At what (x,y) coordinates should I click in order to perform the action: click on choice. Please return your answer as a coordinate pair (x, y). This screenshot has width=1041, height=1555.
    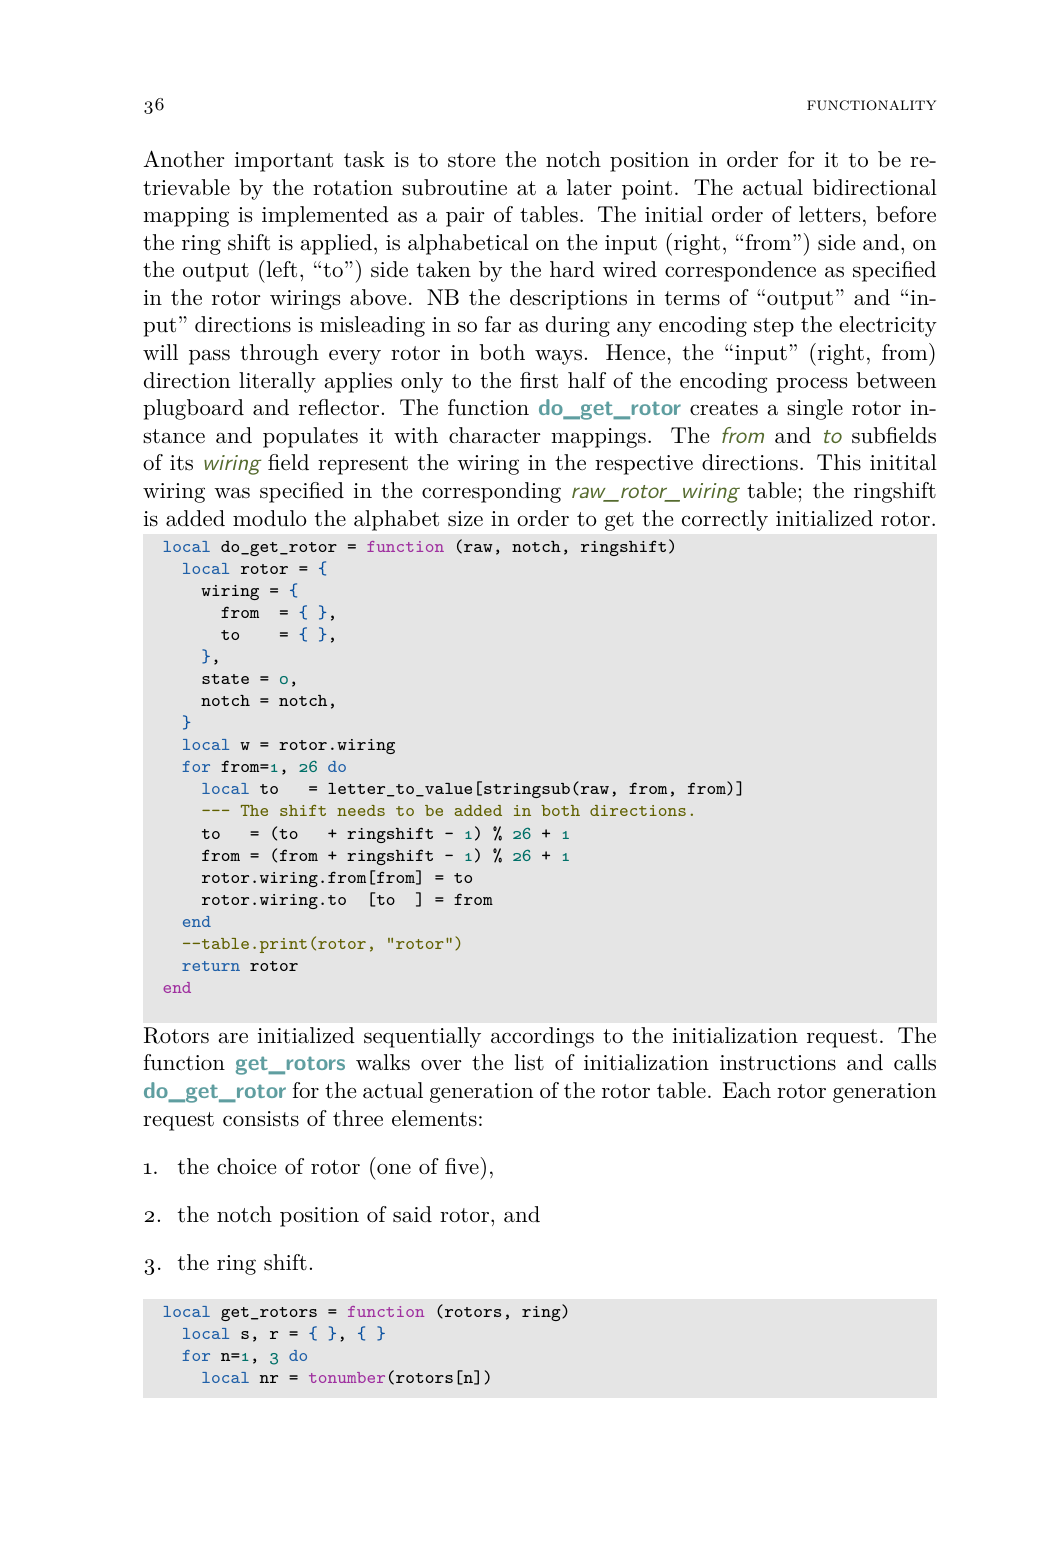
    Looking at the image, I should click on (246, 1166).
